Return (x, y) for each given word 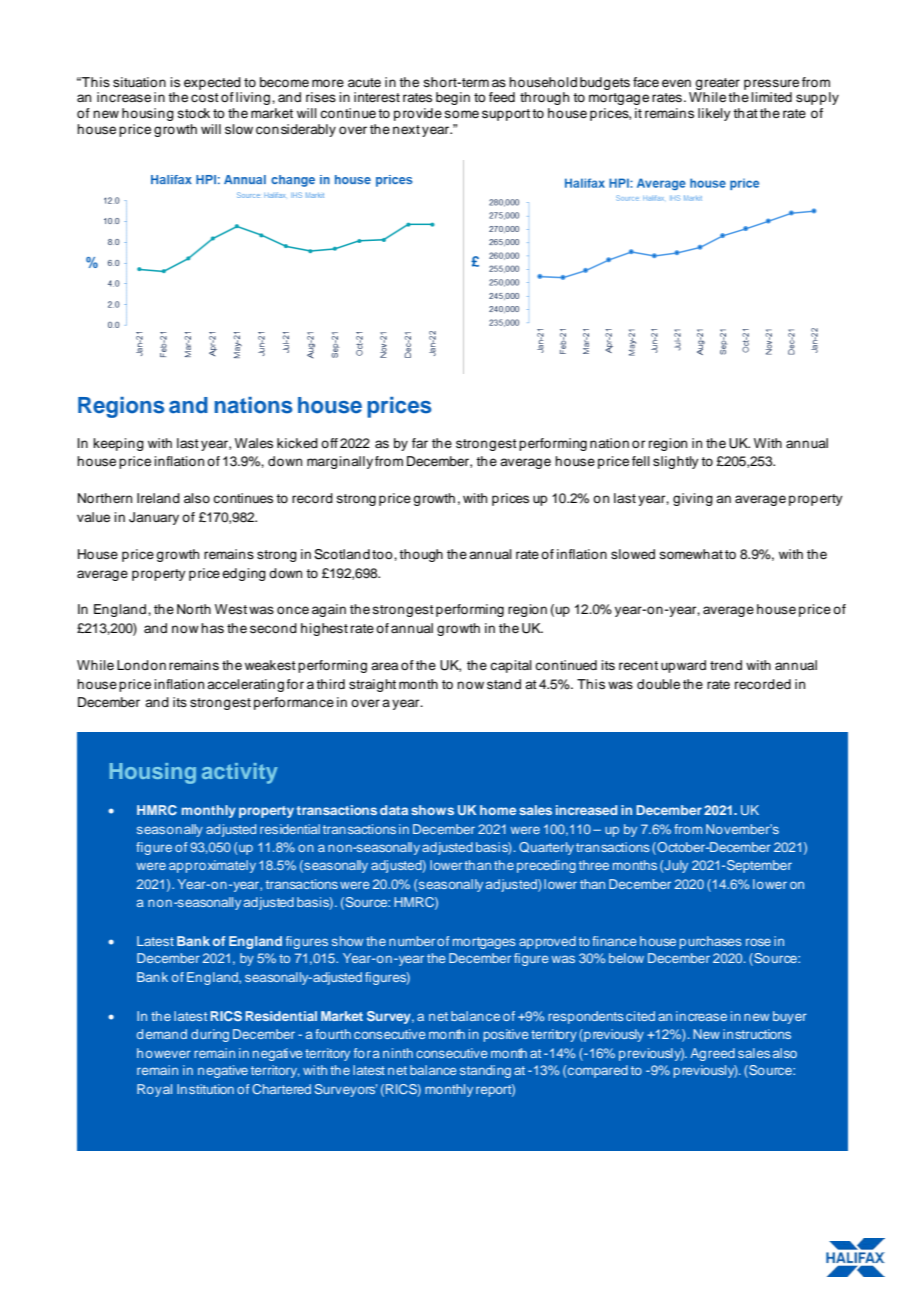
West (231, 609)
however (164, 1053)
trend (726, 665)
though (421, 555)
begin (453, 98)
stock (194, 113)
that (745, 113)
